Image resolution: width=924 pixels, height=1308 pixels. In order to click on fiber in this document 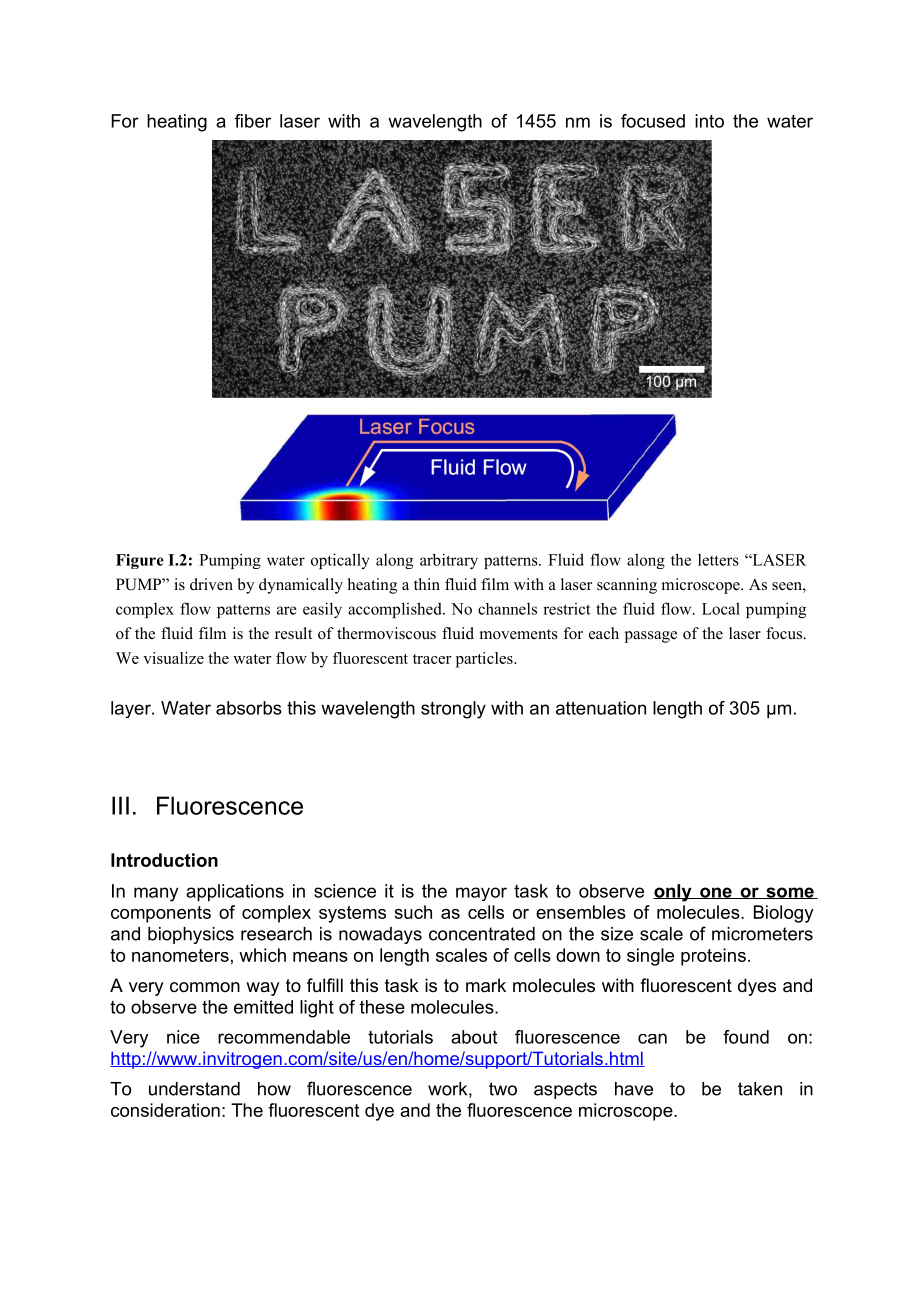, I will do `click(253, 121)`.
